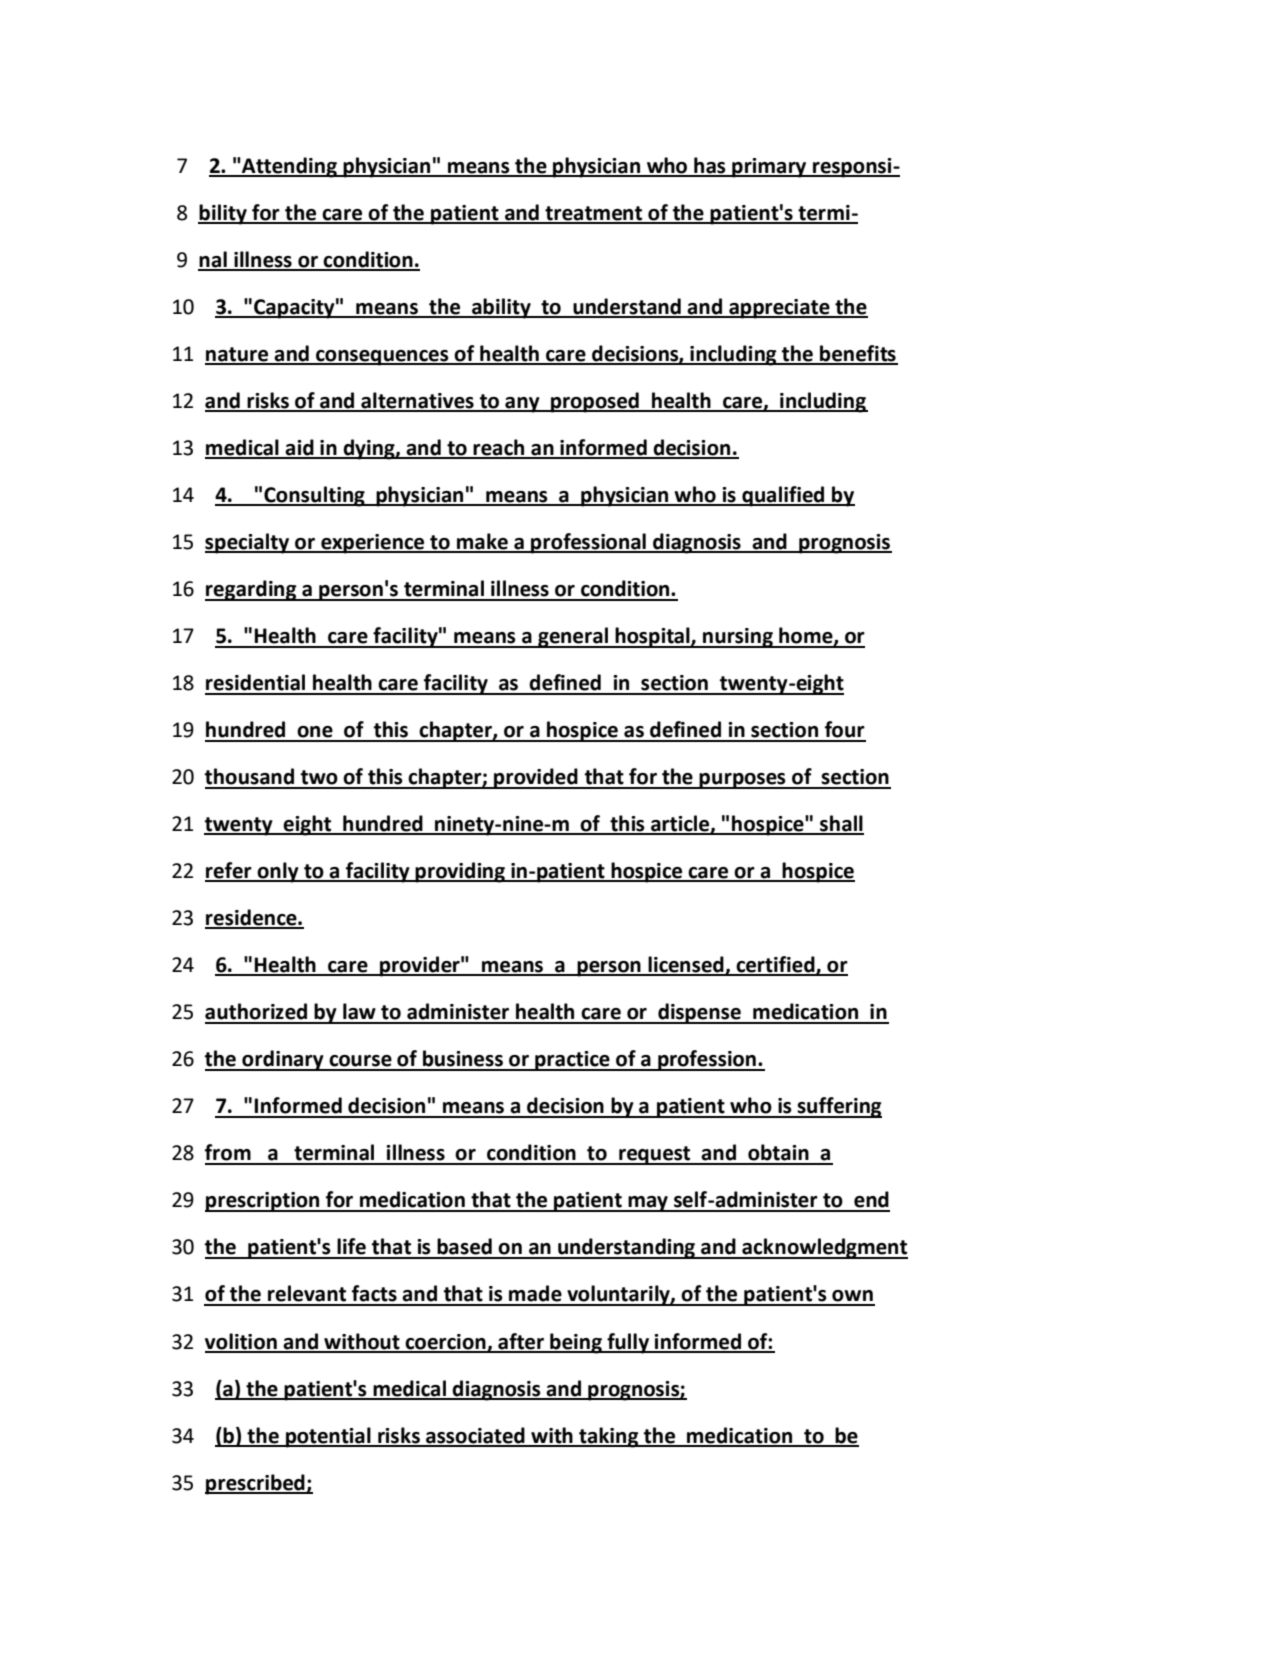 This document has width=1279, height=1656. Describe the element at coordinates (743, 781) in the document. I see `purposes` at that location.
